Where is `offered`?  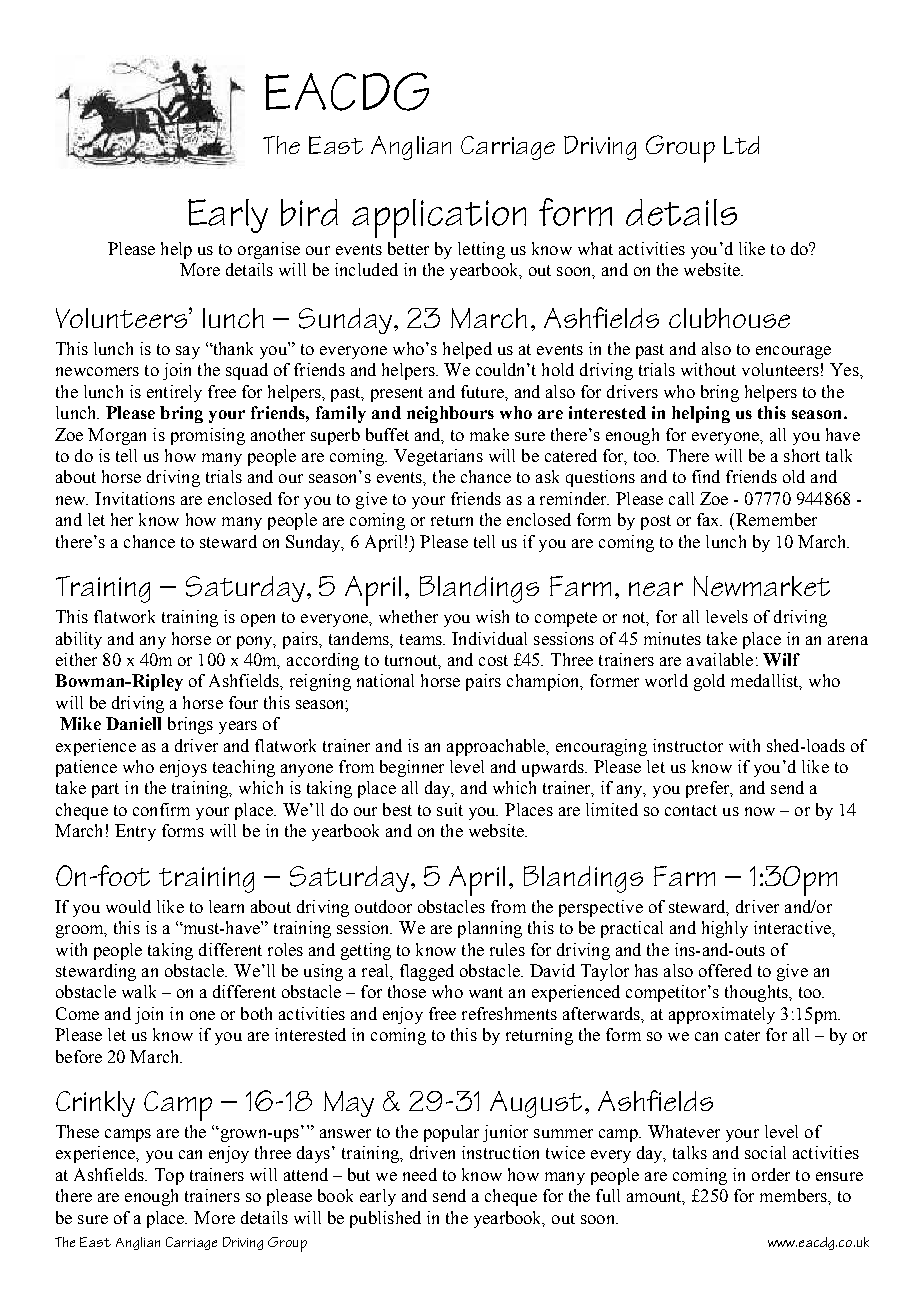 offered is located at coordinates (725, 970).
